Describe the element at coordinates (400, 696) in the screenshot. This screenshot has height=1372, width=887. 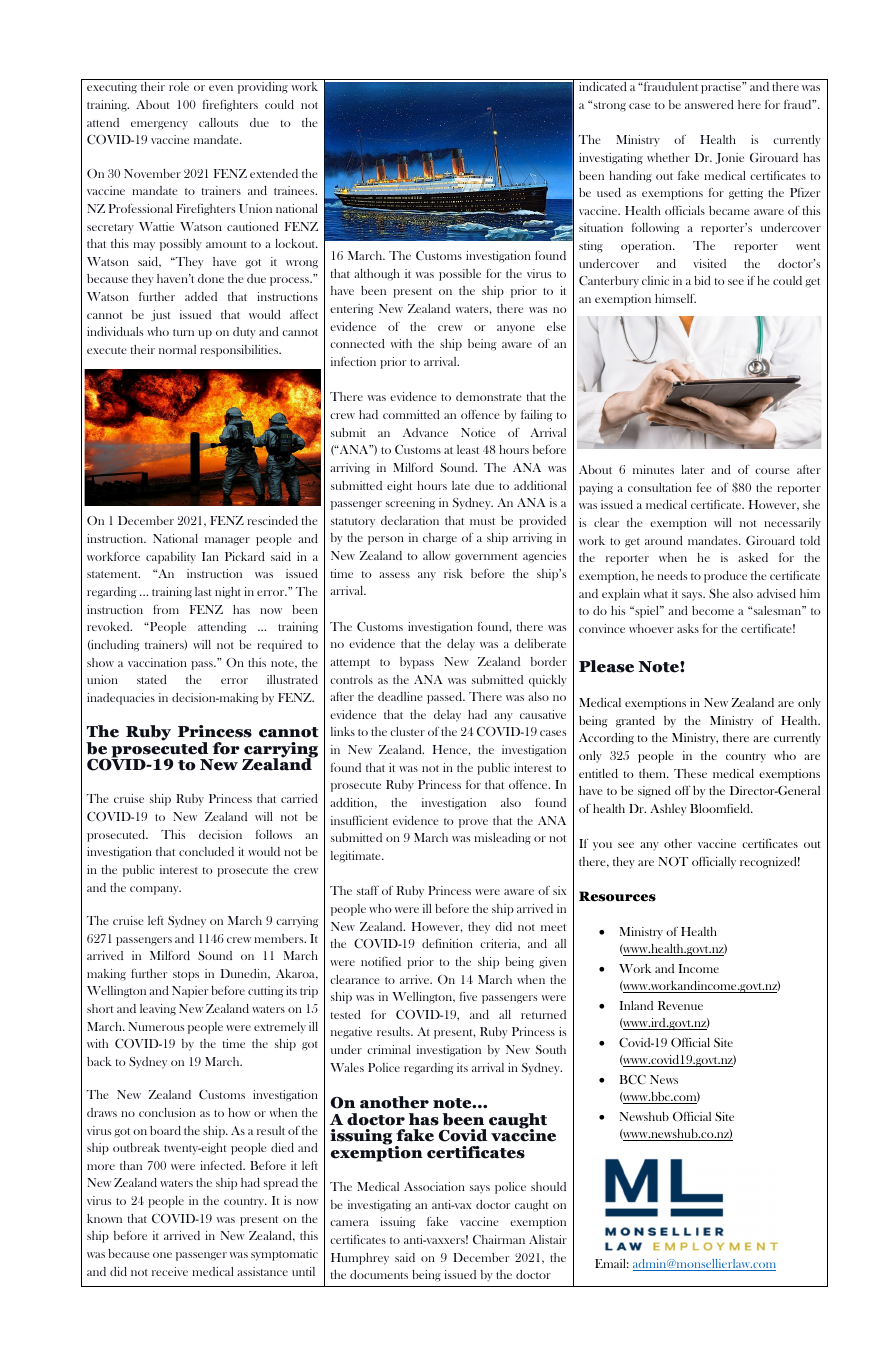
I see `deadline` at that location.
